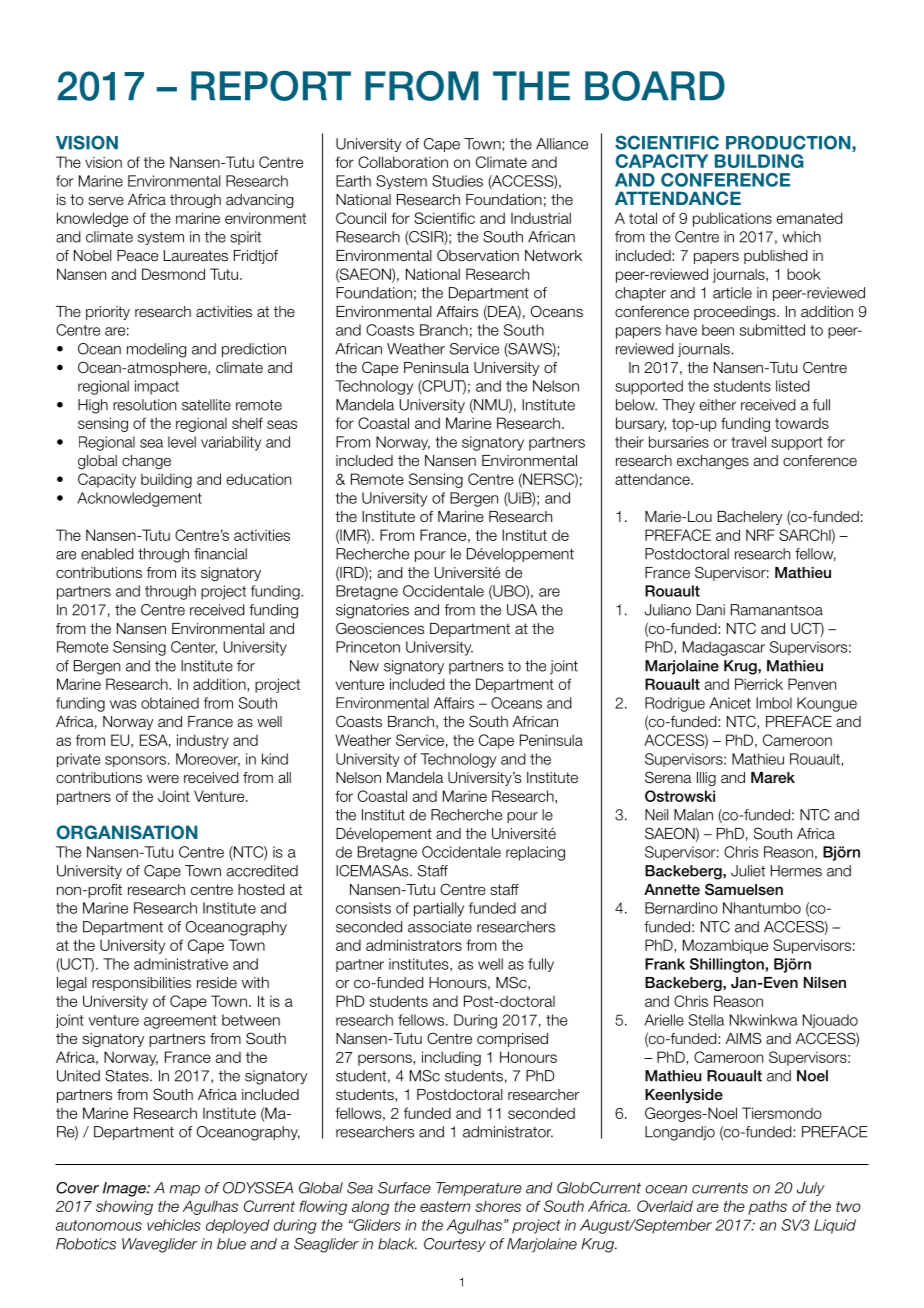 The height and width of the screenshot is (1308, 924). I want to click on Center, so click(194, 648).
